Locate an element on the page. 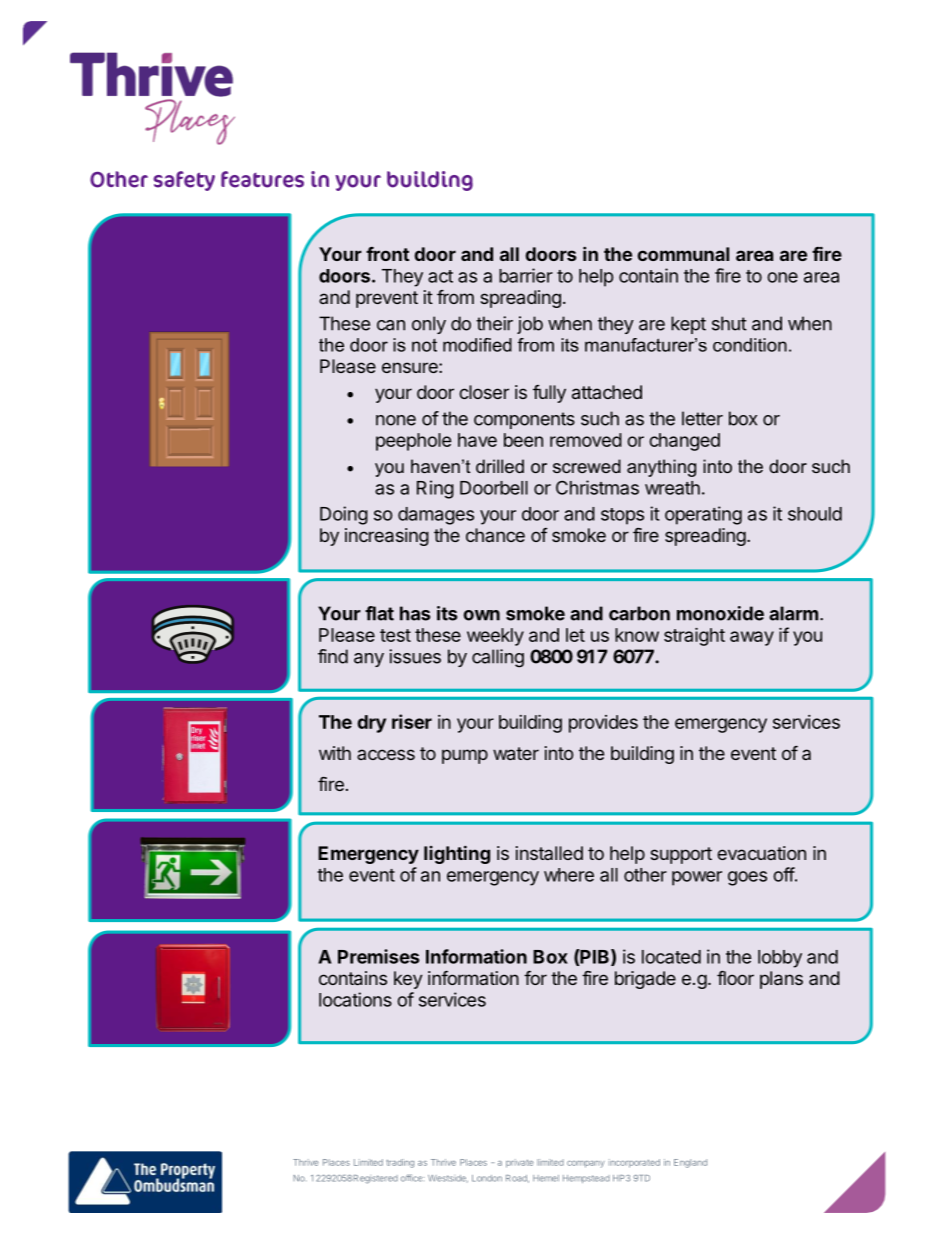 Image resolution: width=952 pixels, height=1233 pixels. away is located at coordinates (752, 638).
